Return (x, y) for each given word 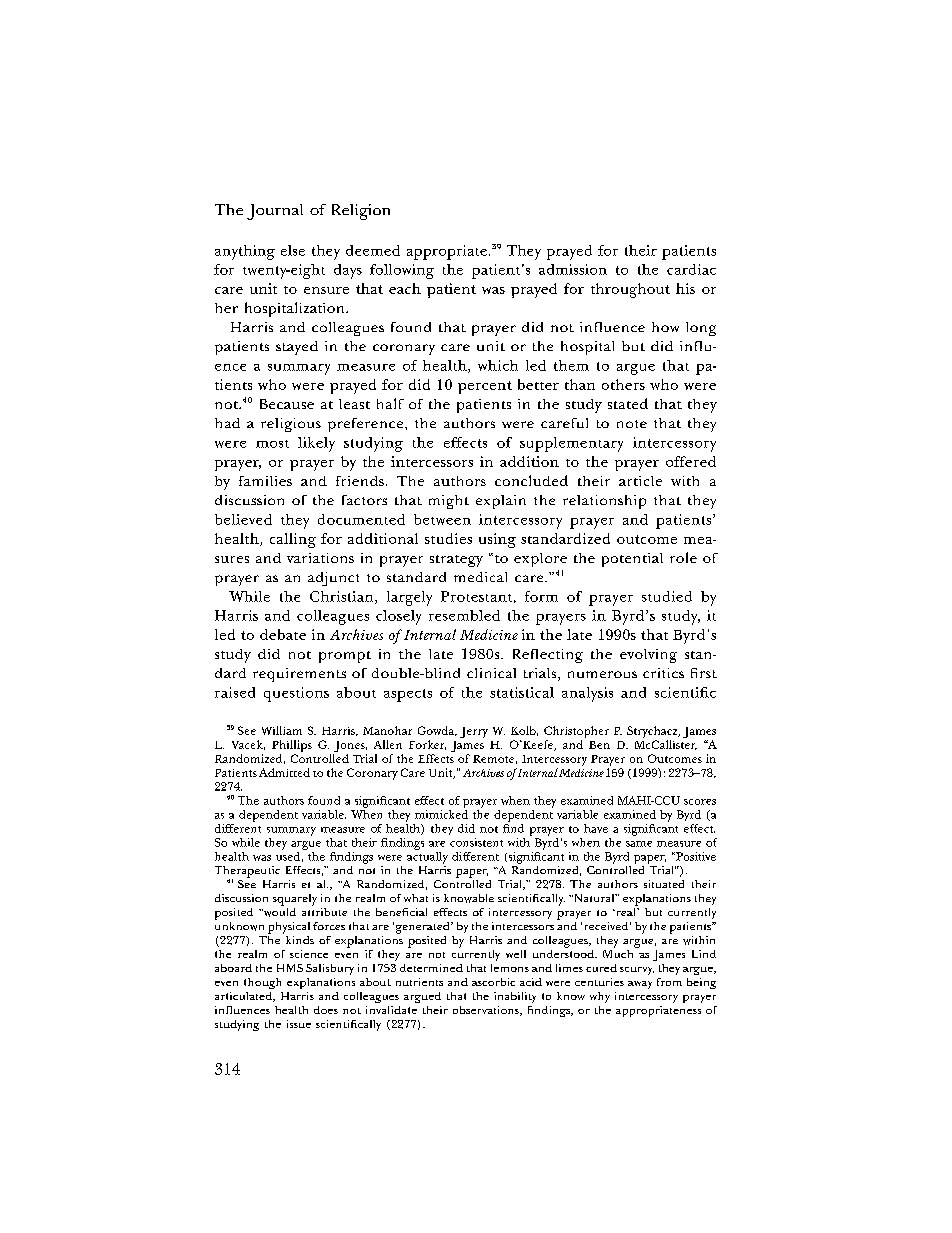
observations (487, 1011)
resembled (464, 615)
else (293, 250)
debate (283, 634)
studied (667, 596)
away (640, 985)
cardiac (691, 269)
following (402, 271)
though (262, 983)
